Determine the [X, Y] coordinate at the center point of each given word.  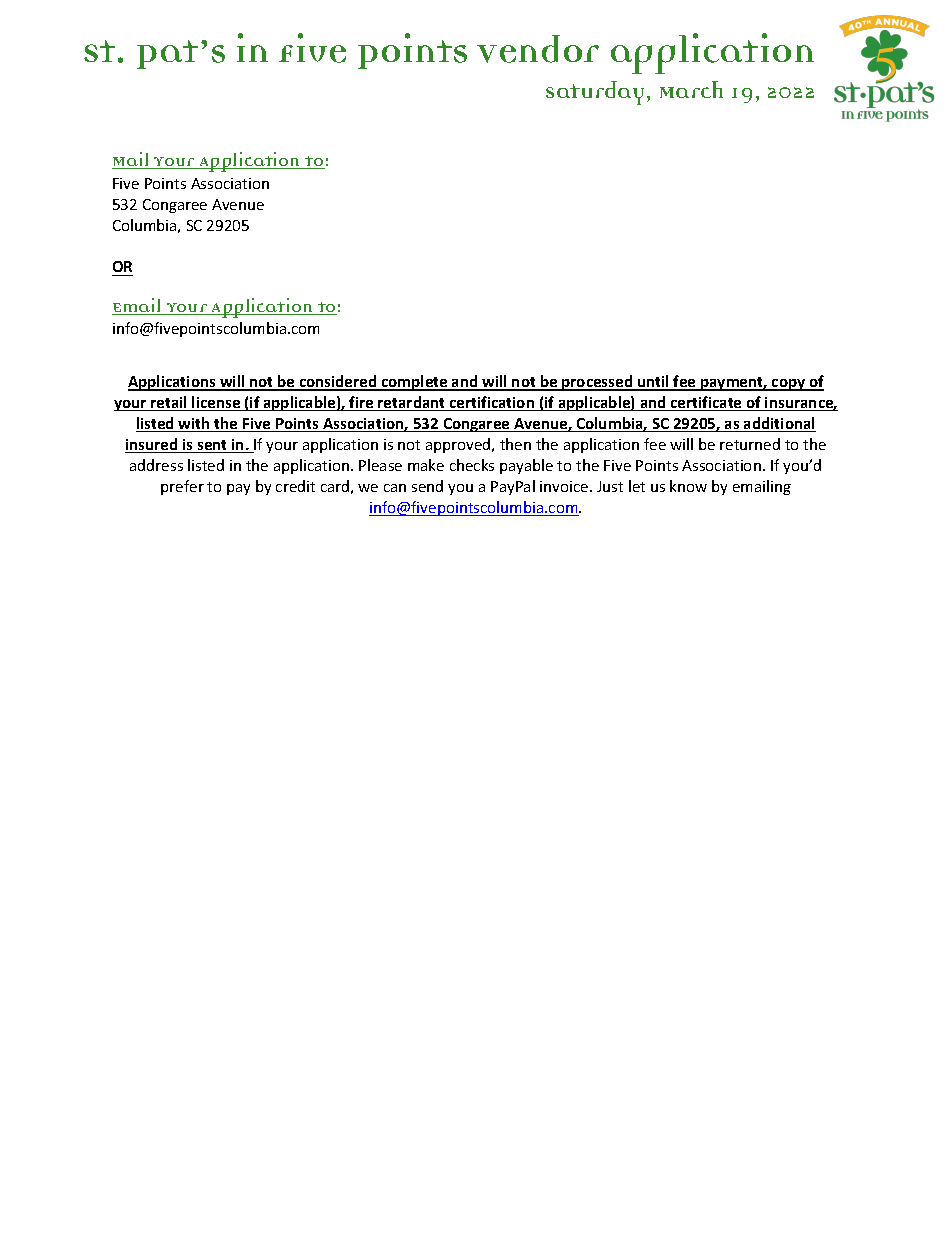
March [691, 89]
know [688, 486]
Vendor [538, 49]
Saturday [597, 93]
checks [472, 465]
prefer [182, 487]
